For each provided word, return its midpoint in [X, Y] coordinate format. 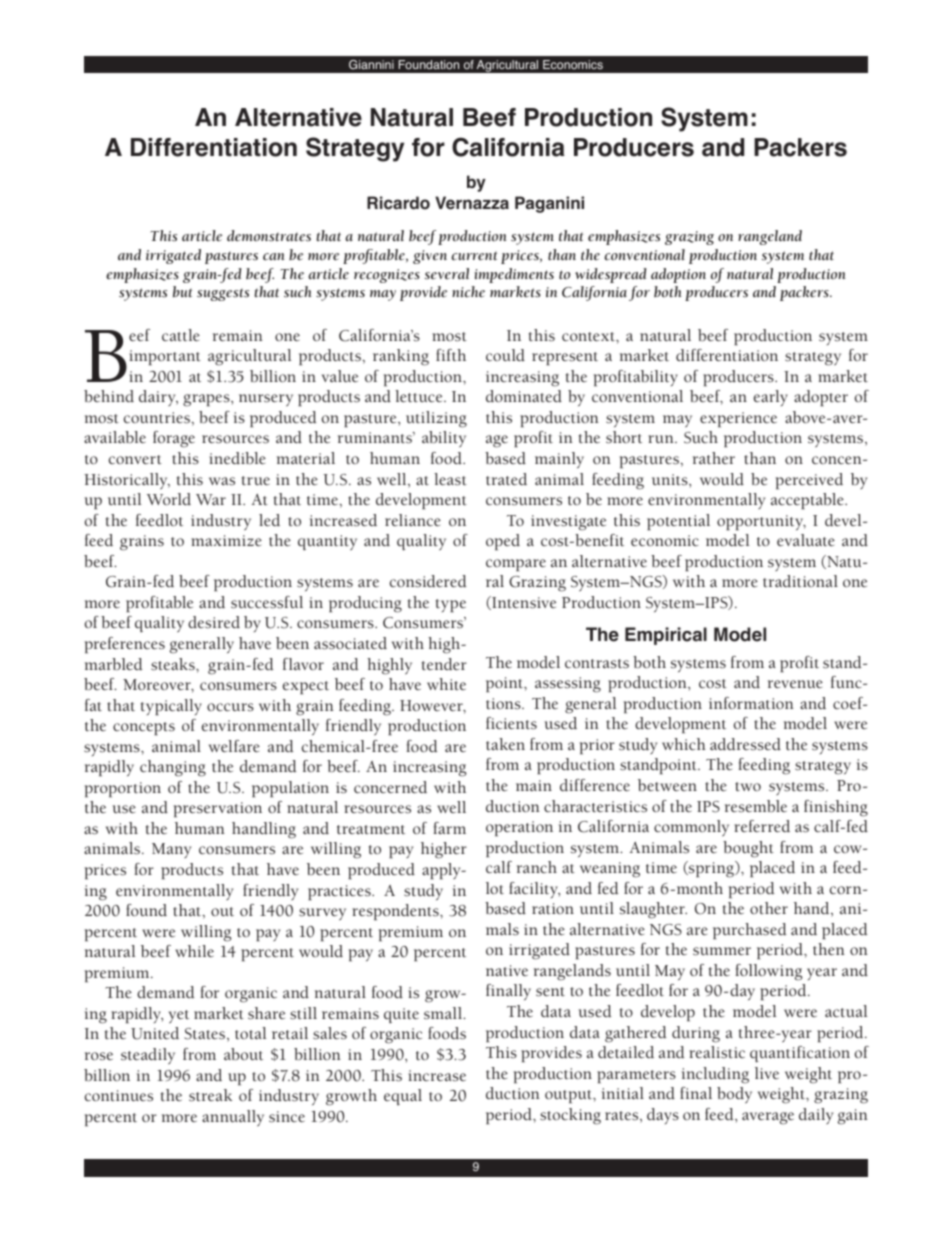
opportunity [761, 522]
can [274, 257]
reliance [413, 520]
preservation [218, 809]
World [169, 499]
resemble [756, 806]
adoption [678, 275]
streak [210, 1095]
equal [403, 1097]
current [474, 256]
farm [449, 828]
